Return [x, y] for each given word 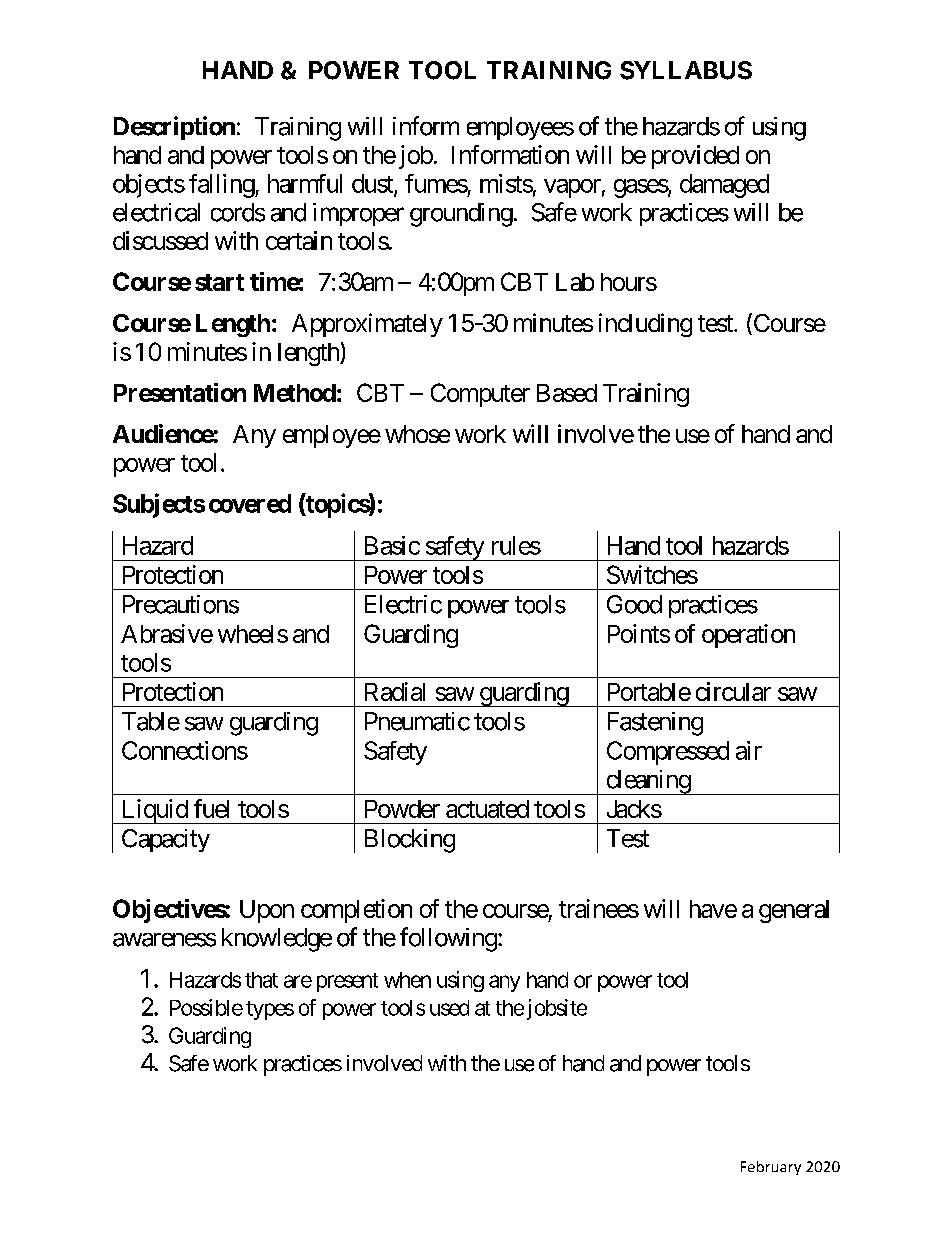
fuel [211, 808]
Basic [392, 545]
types [270, 1010]
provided [695, 157]
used [449, 1008]
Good [634, 604]
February [771, 1168]
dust [373, 184]
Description [174, 128]
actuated [487, 809]
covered [250, 503]
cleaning [648, 782]
